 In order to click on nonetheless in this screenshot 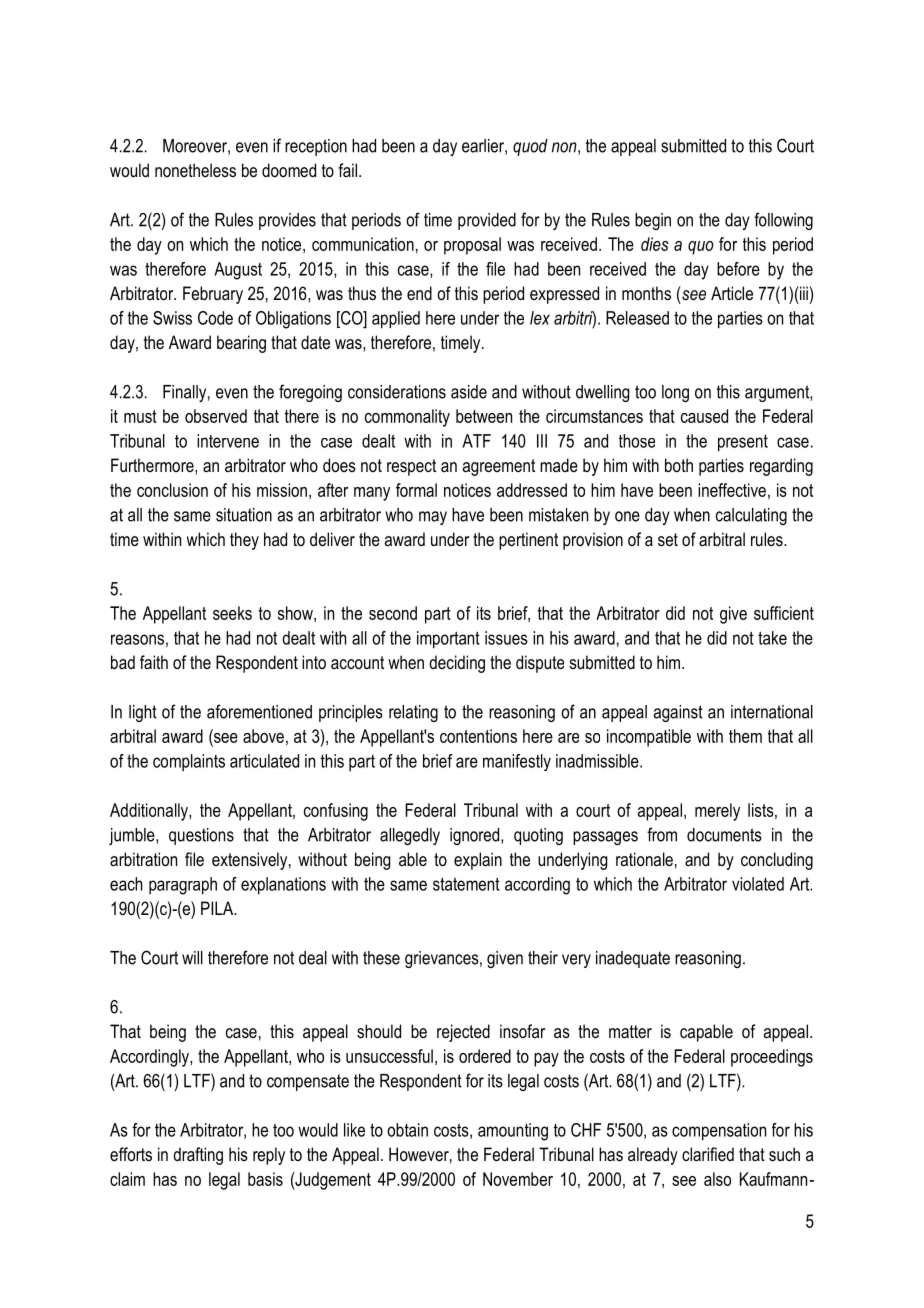, I will do `click(195, 170)`.
